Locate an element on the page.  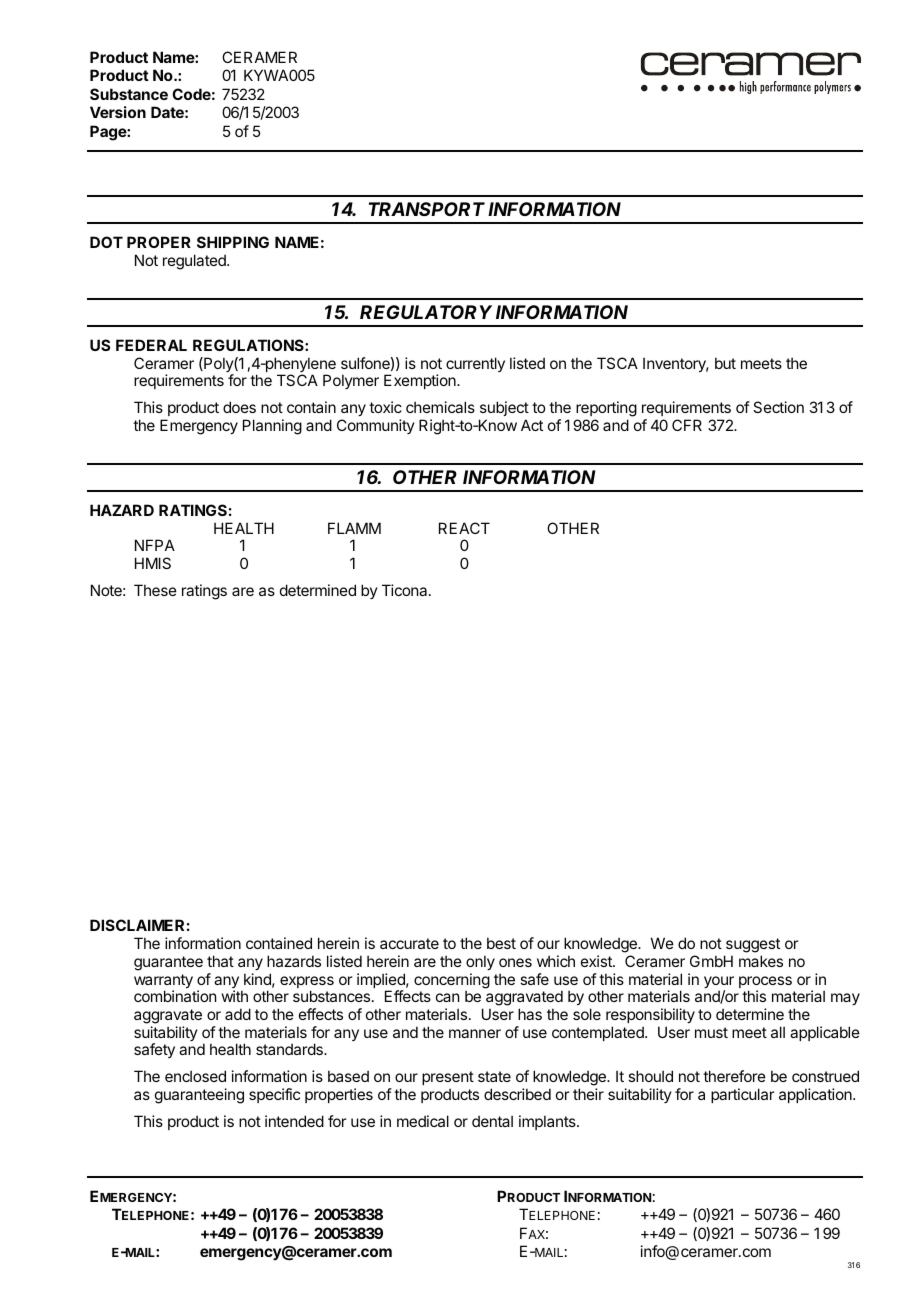
particular is located at coordinates (742, 1095).
